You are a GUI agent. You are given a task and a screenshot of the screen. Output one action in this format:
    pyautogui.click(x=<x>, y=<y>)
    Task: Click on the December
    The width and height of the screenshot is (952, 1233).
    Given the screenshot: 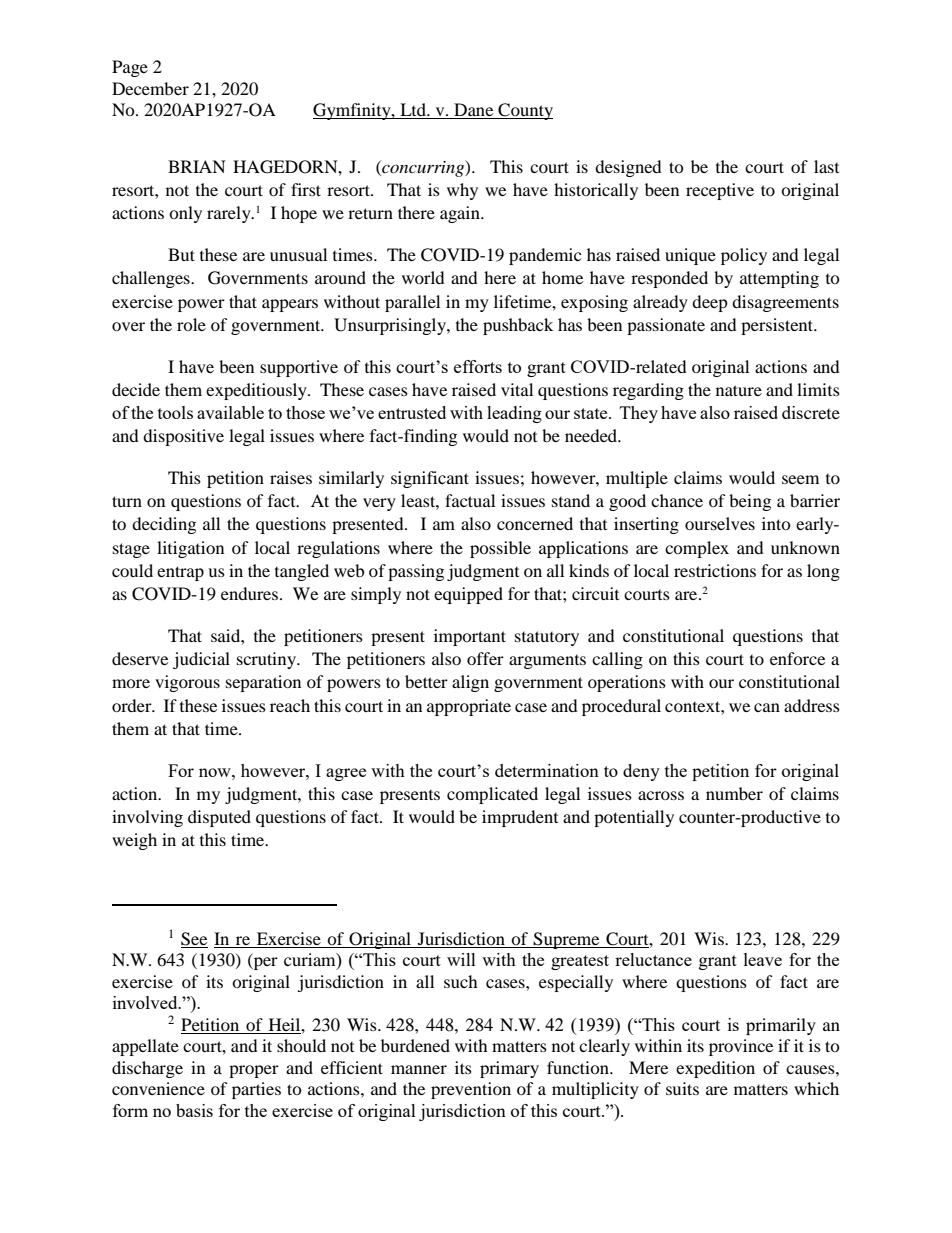 What is the action you would take?
    pyautogui.click(x=150, y=88)
